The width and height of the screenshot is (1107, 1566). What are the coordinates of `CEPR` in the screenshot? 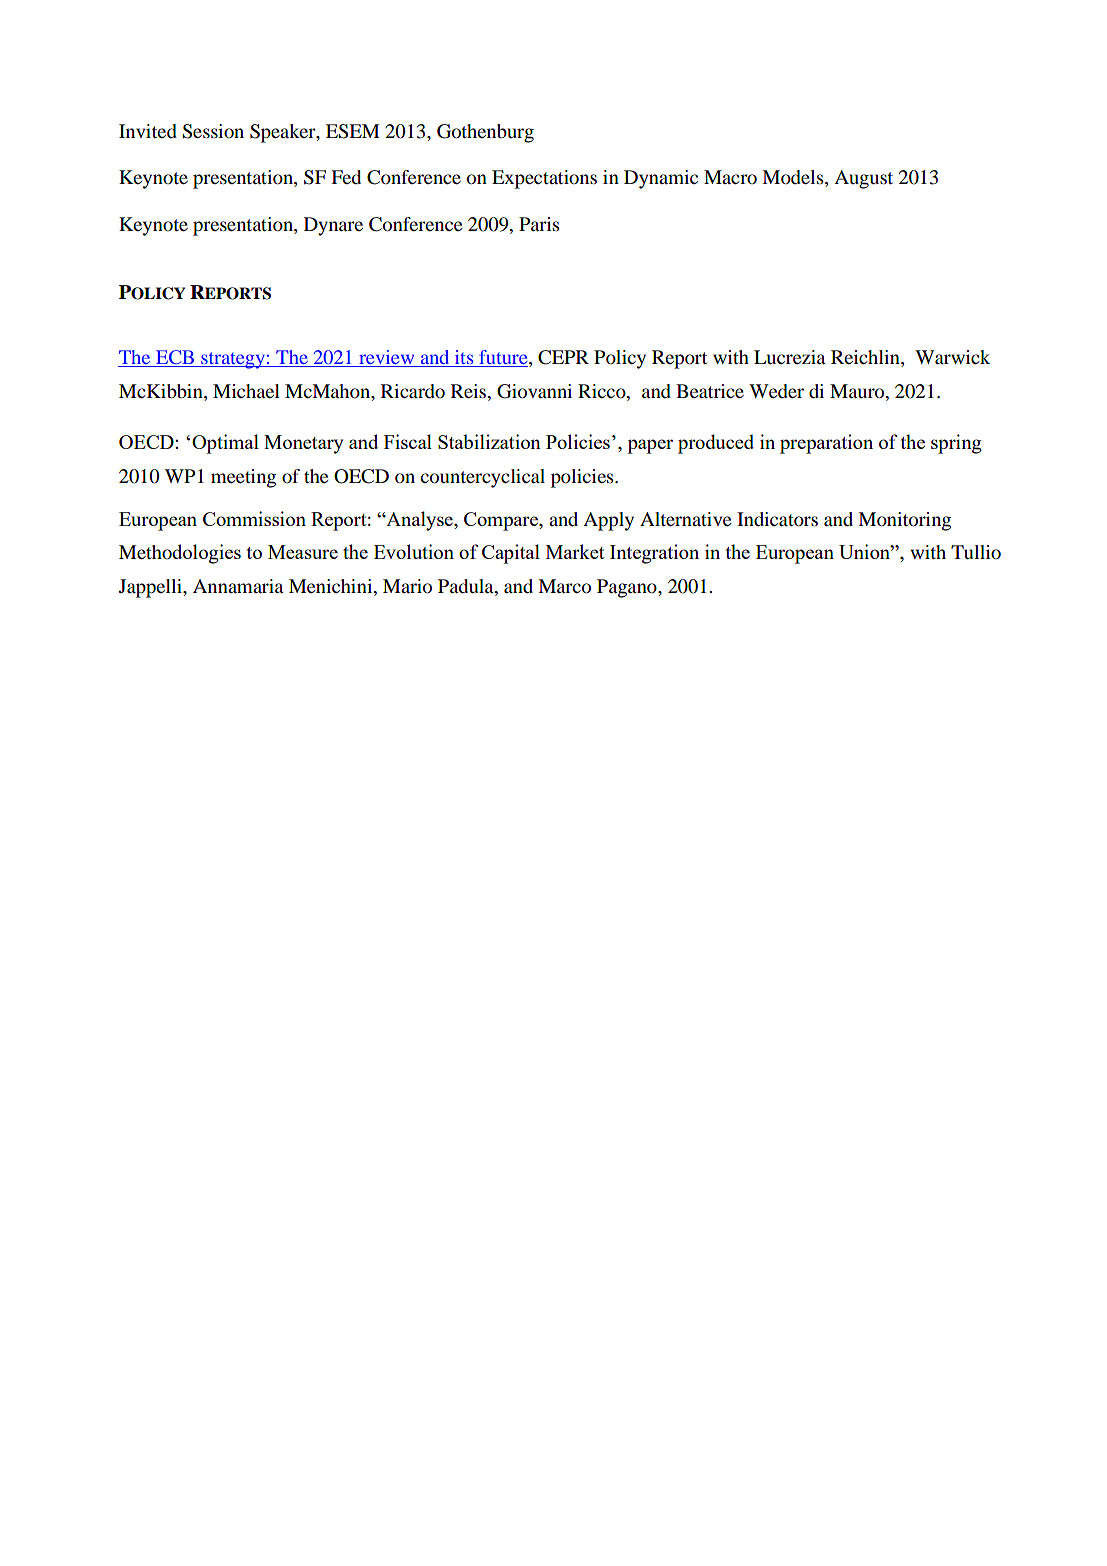 It's located at (563, 357).
